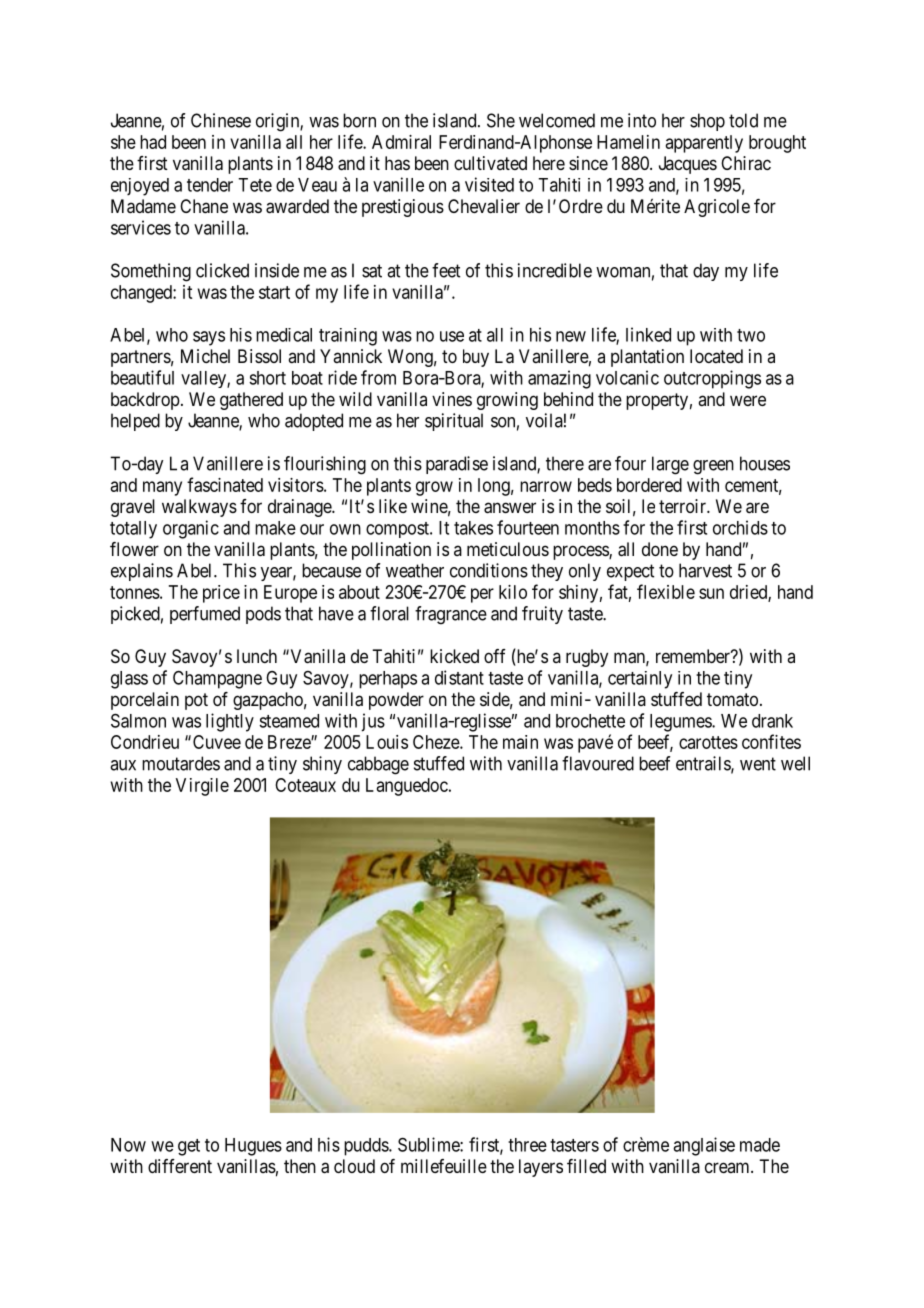 The image size is (924, 1308). What do you see at coordinates (191, 529) in the screenshot?
I see `organic` at bounding box center [191, 529].
